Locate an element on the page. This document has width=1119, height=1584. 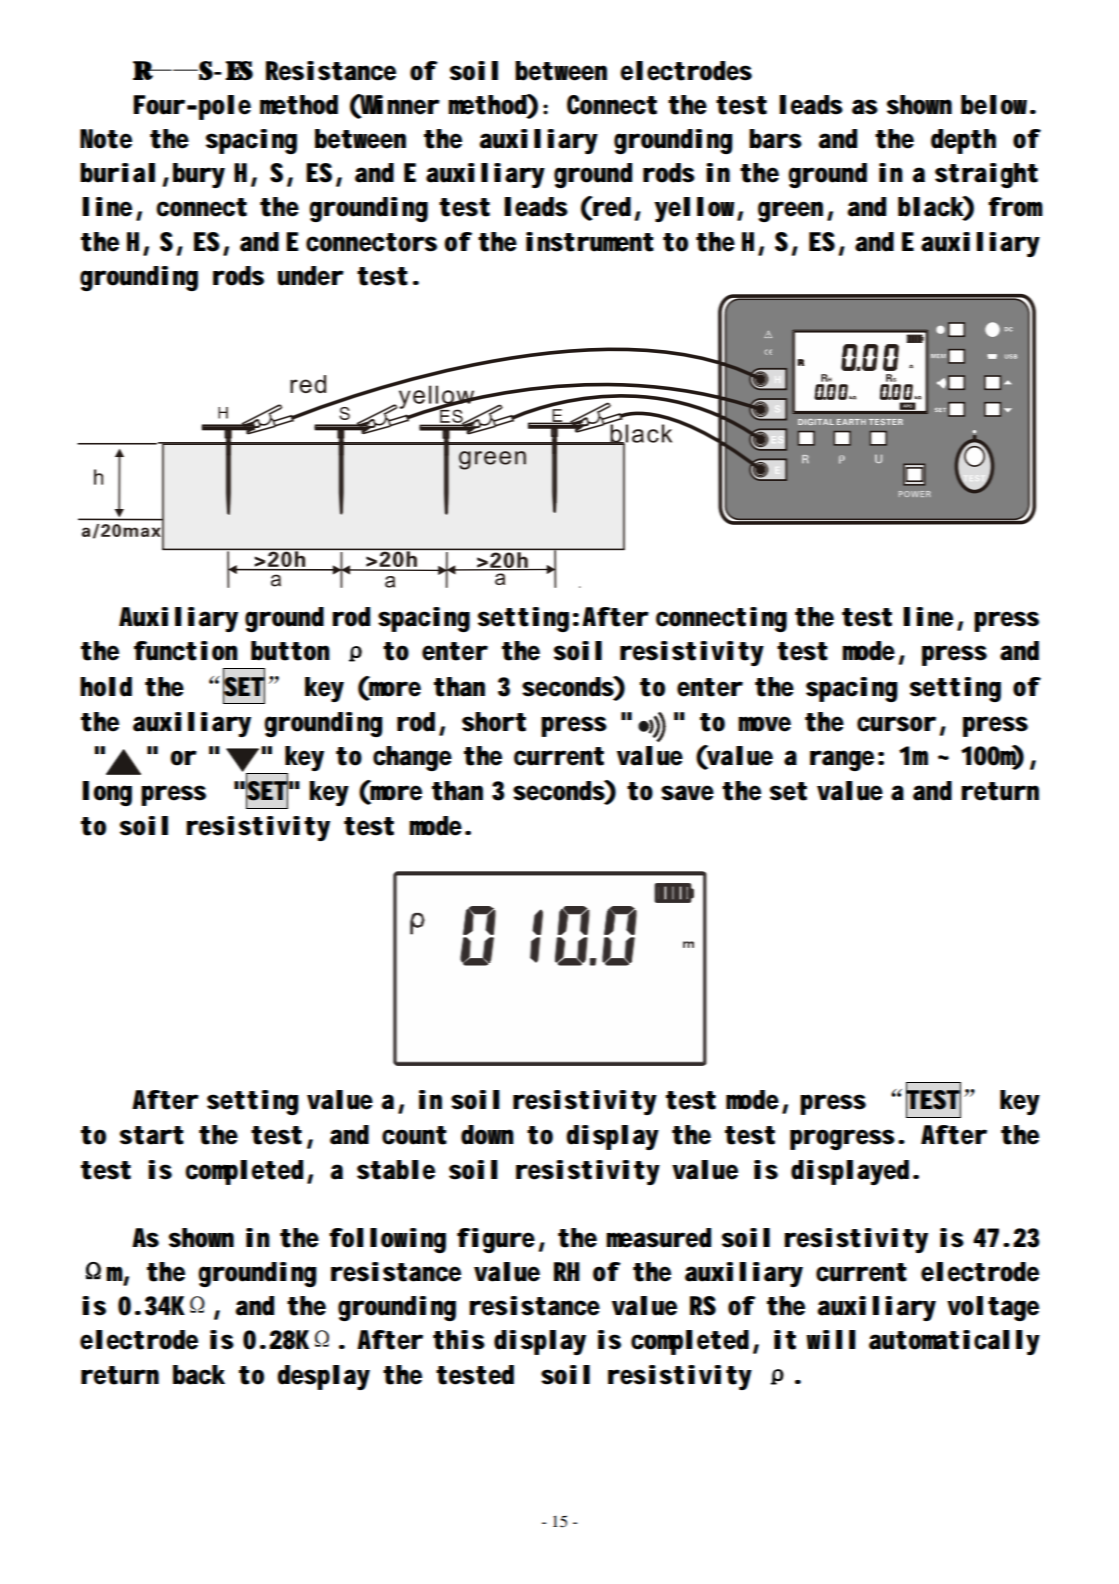
save is located at coordinates (687, 793).
